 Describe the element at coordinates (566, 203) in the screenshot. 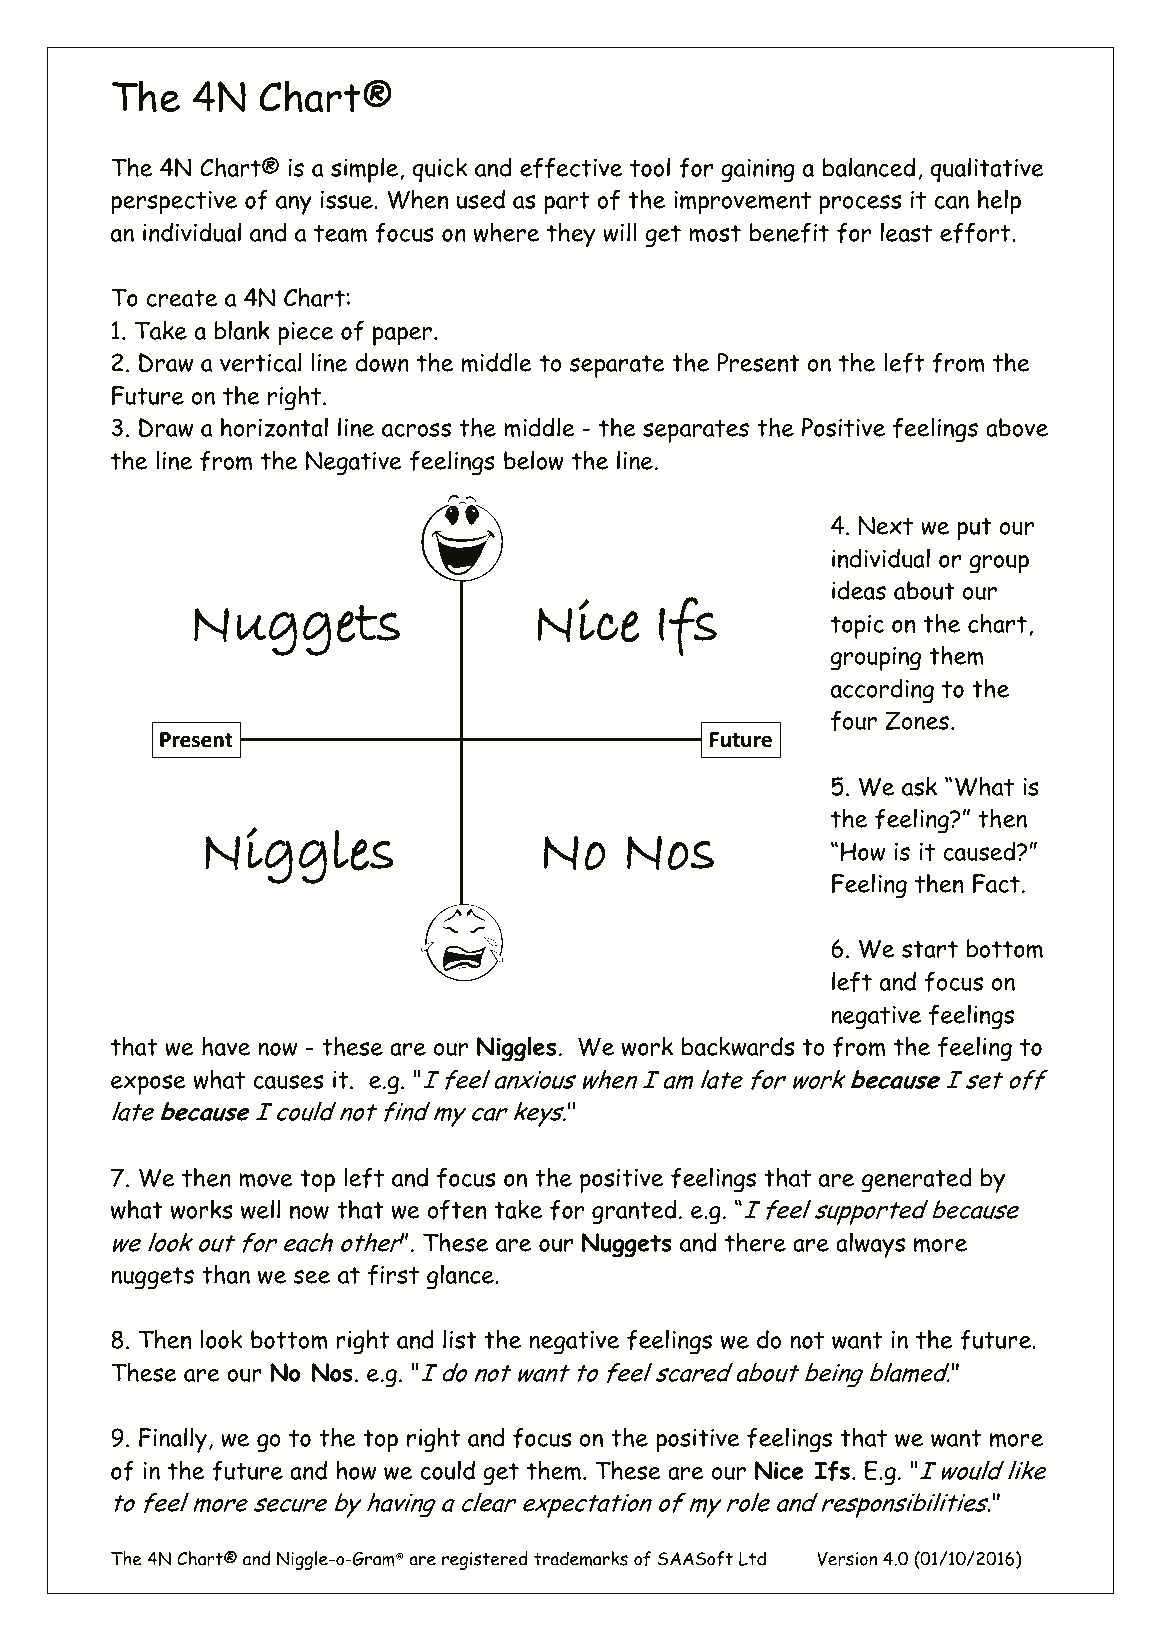

I see `part` at that location.
